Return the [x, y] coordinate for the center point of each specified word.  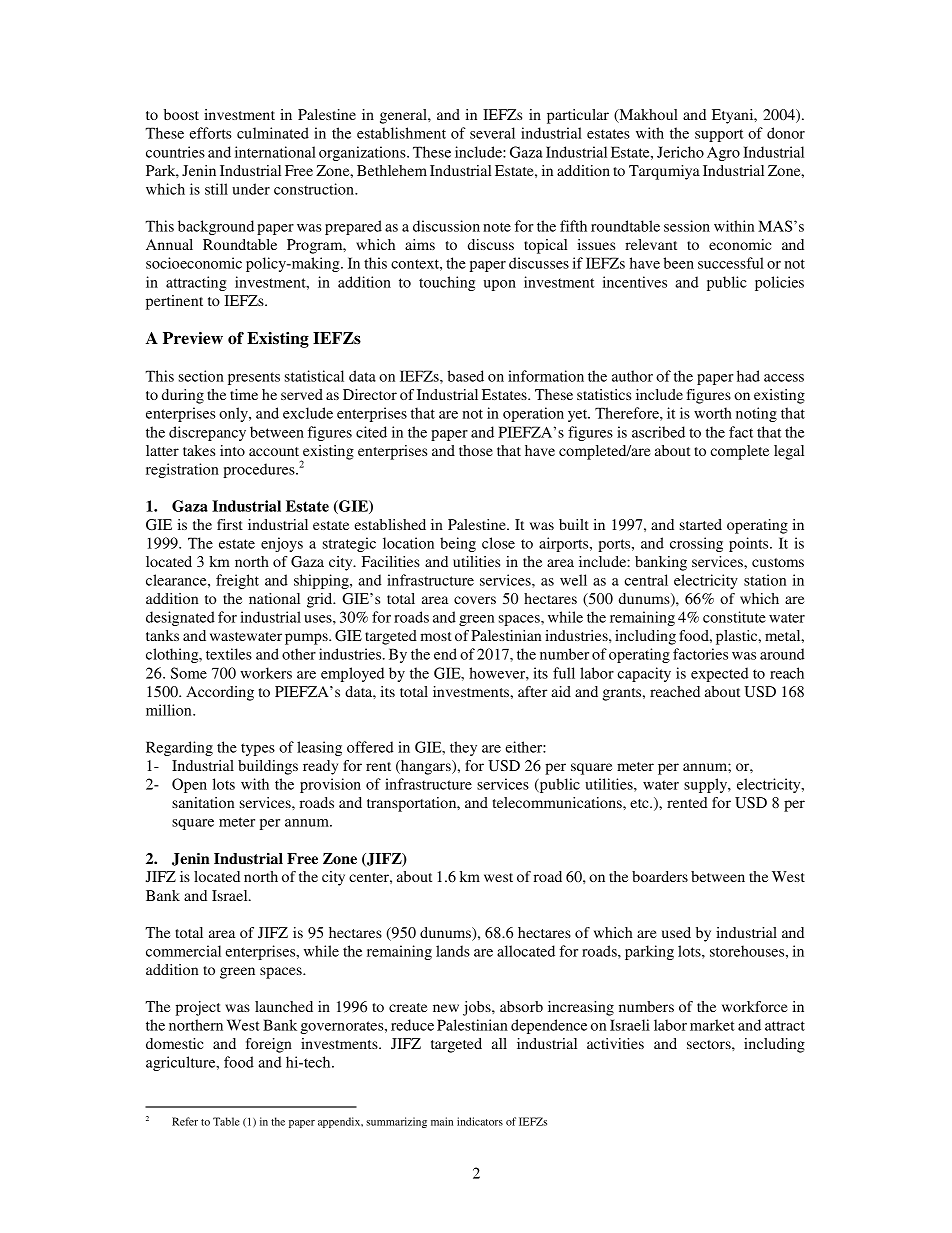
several [492, 133]
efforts [211, 133]
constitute [734, 617]
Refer [185, 1121]
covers [475, 600]
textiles [229, 654]
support [719, 135]
